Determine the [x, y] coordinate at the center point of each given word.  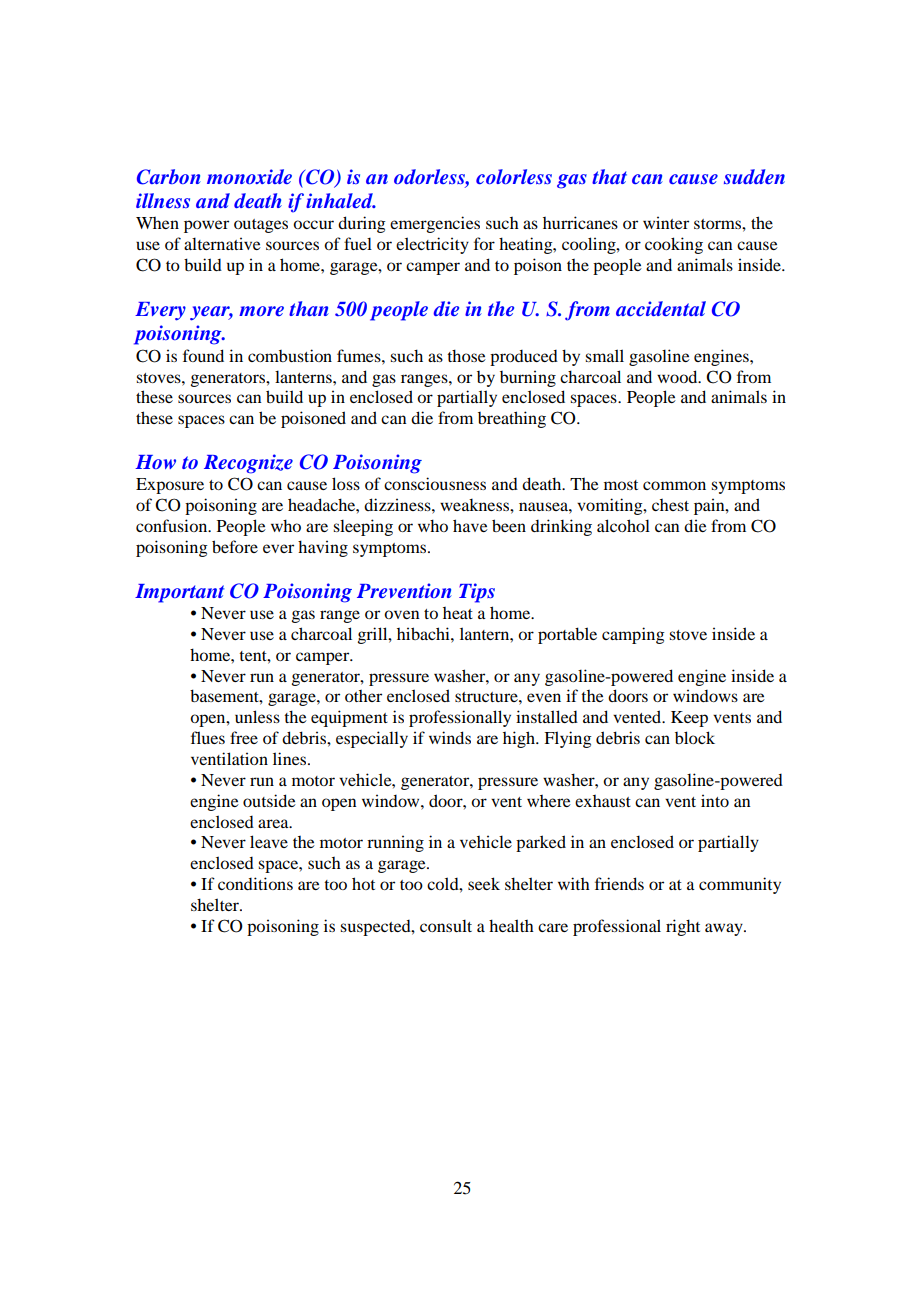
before [235, 546]
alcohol [623, 525]
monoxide [249, 176]
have [470, 525]
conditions [255, 883]
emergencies [435, 224]
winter [666, 222]
